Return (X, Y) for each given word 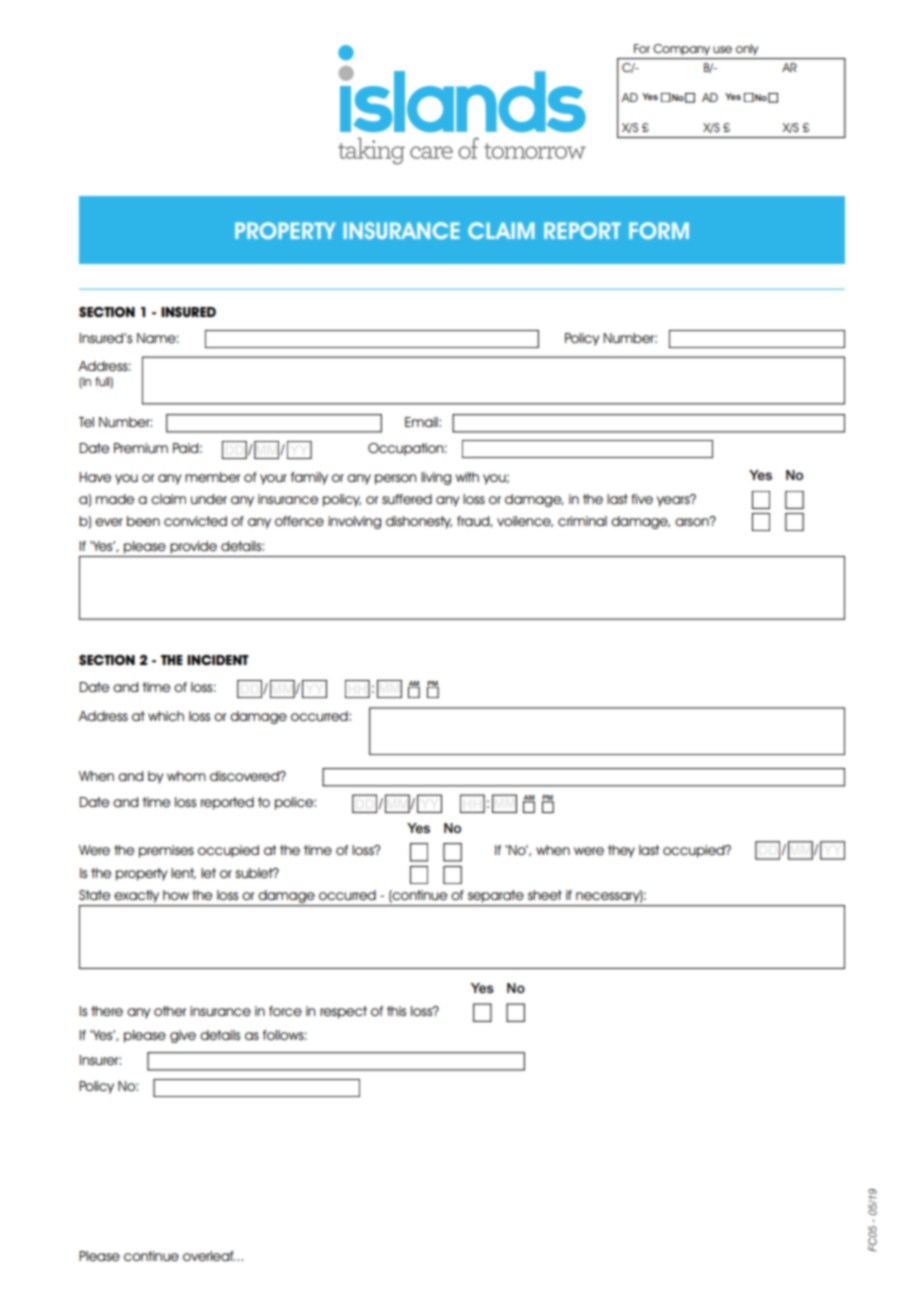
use (722, 49)
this (396, 1011)
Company (681, 49)
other (170, 1011)
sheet (545, 895)
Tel (86, 422)
